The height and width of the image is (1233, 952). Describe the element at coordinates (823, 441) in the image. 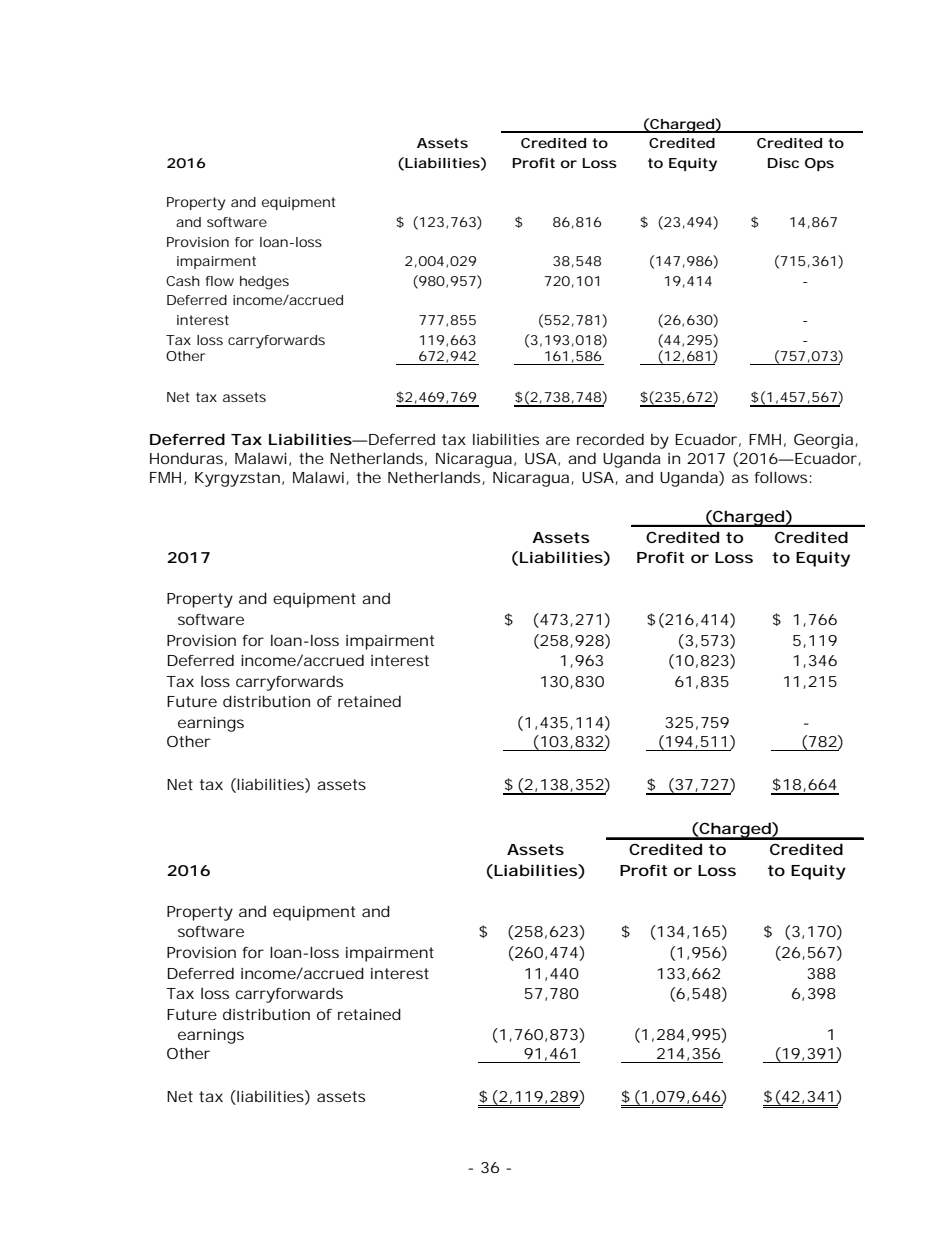

I see `Georgia` at that location.
